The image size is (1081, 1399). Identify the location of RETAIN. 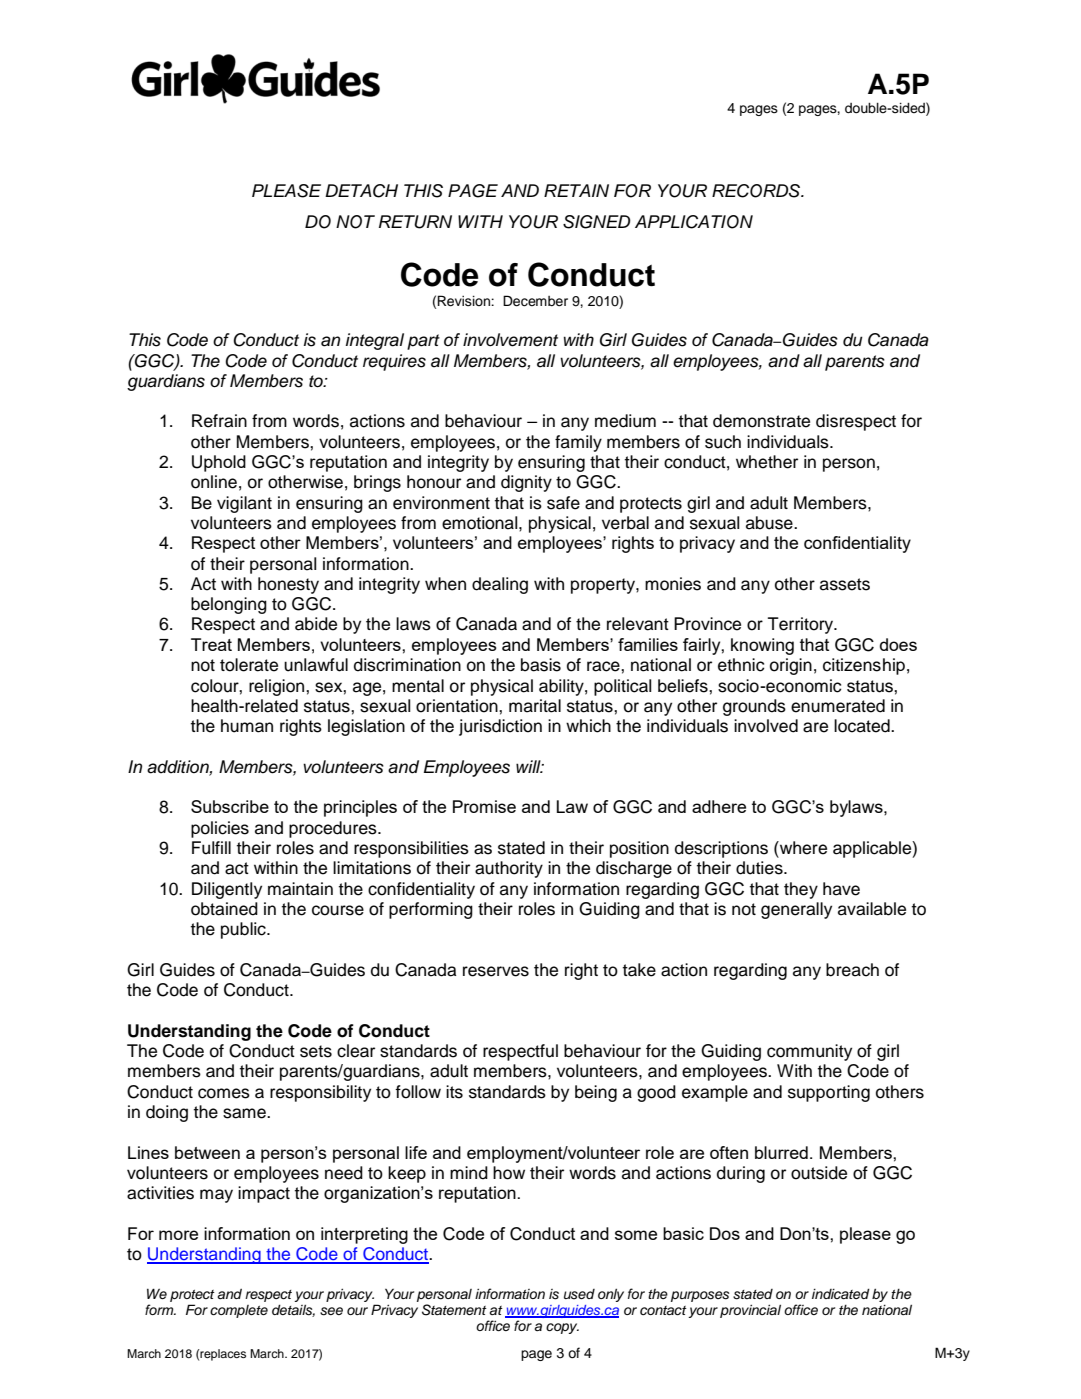
(576, 190).
